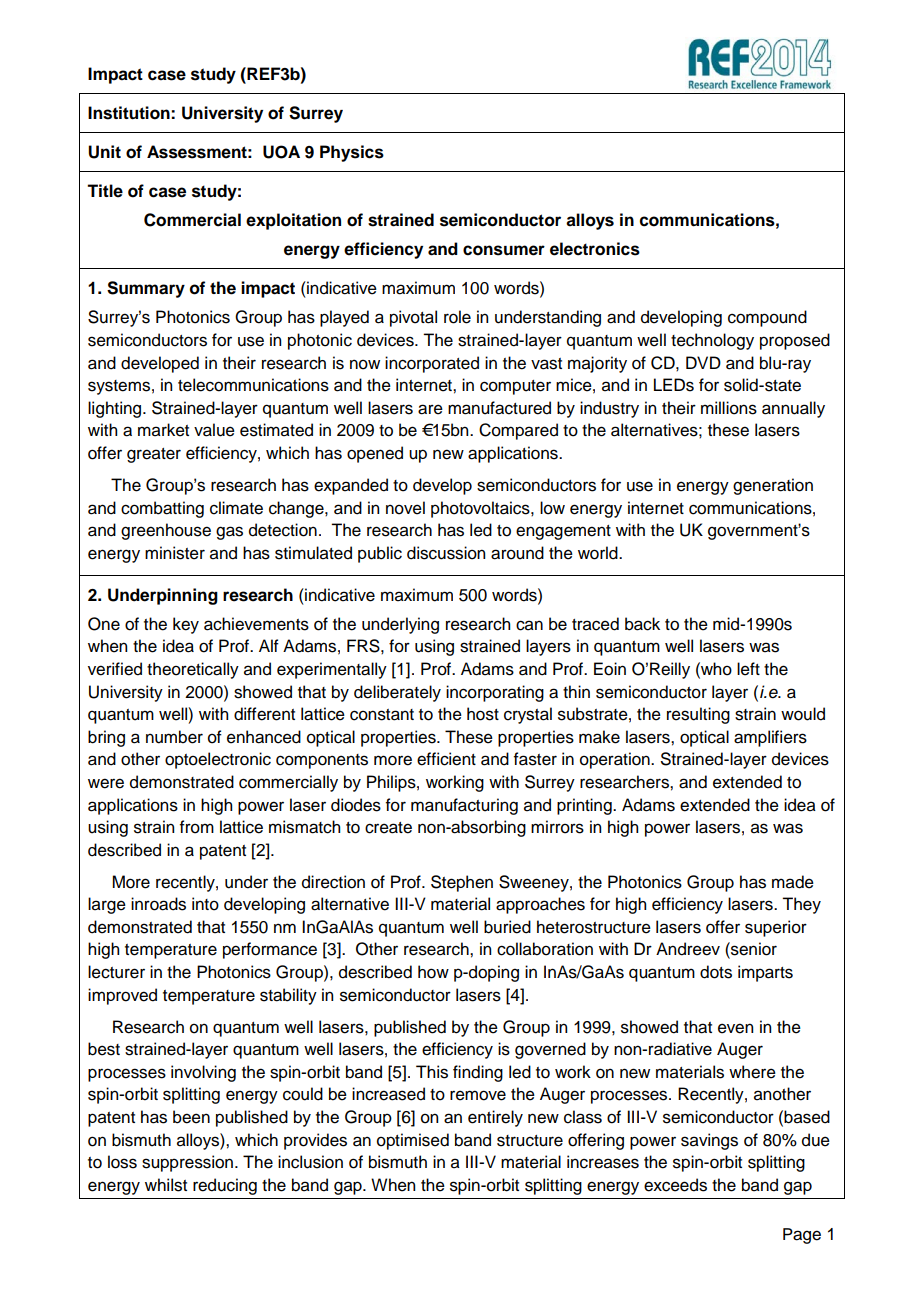 The width and height of the screenshot is (924, 1308). What do you see at coordinates (166, 1185) in the screenshot?
I see `whilst` at bounding box center [166, 1185].
